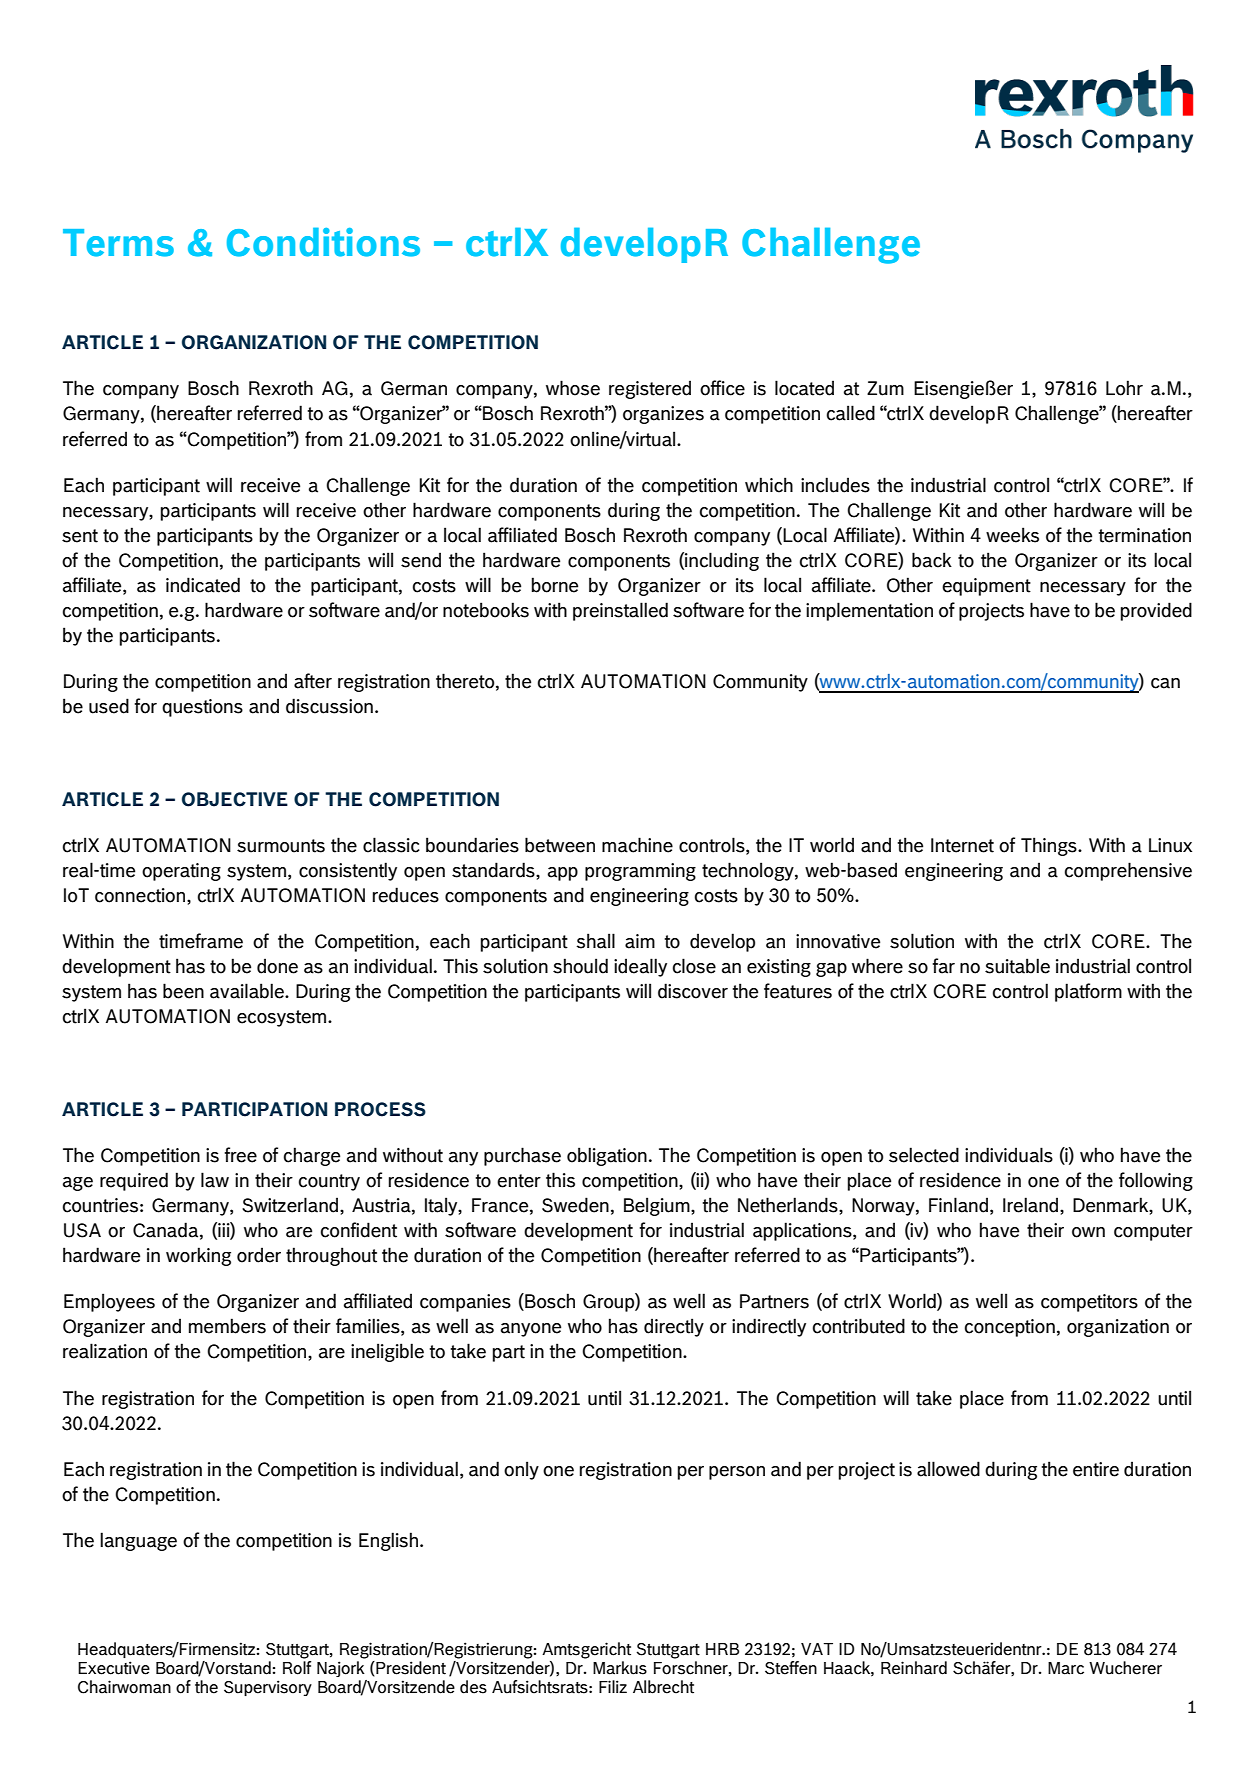 Image resolution: width=1254 pixels, height=1774 pixels. I want to click on been, so click(183, 991).
